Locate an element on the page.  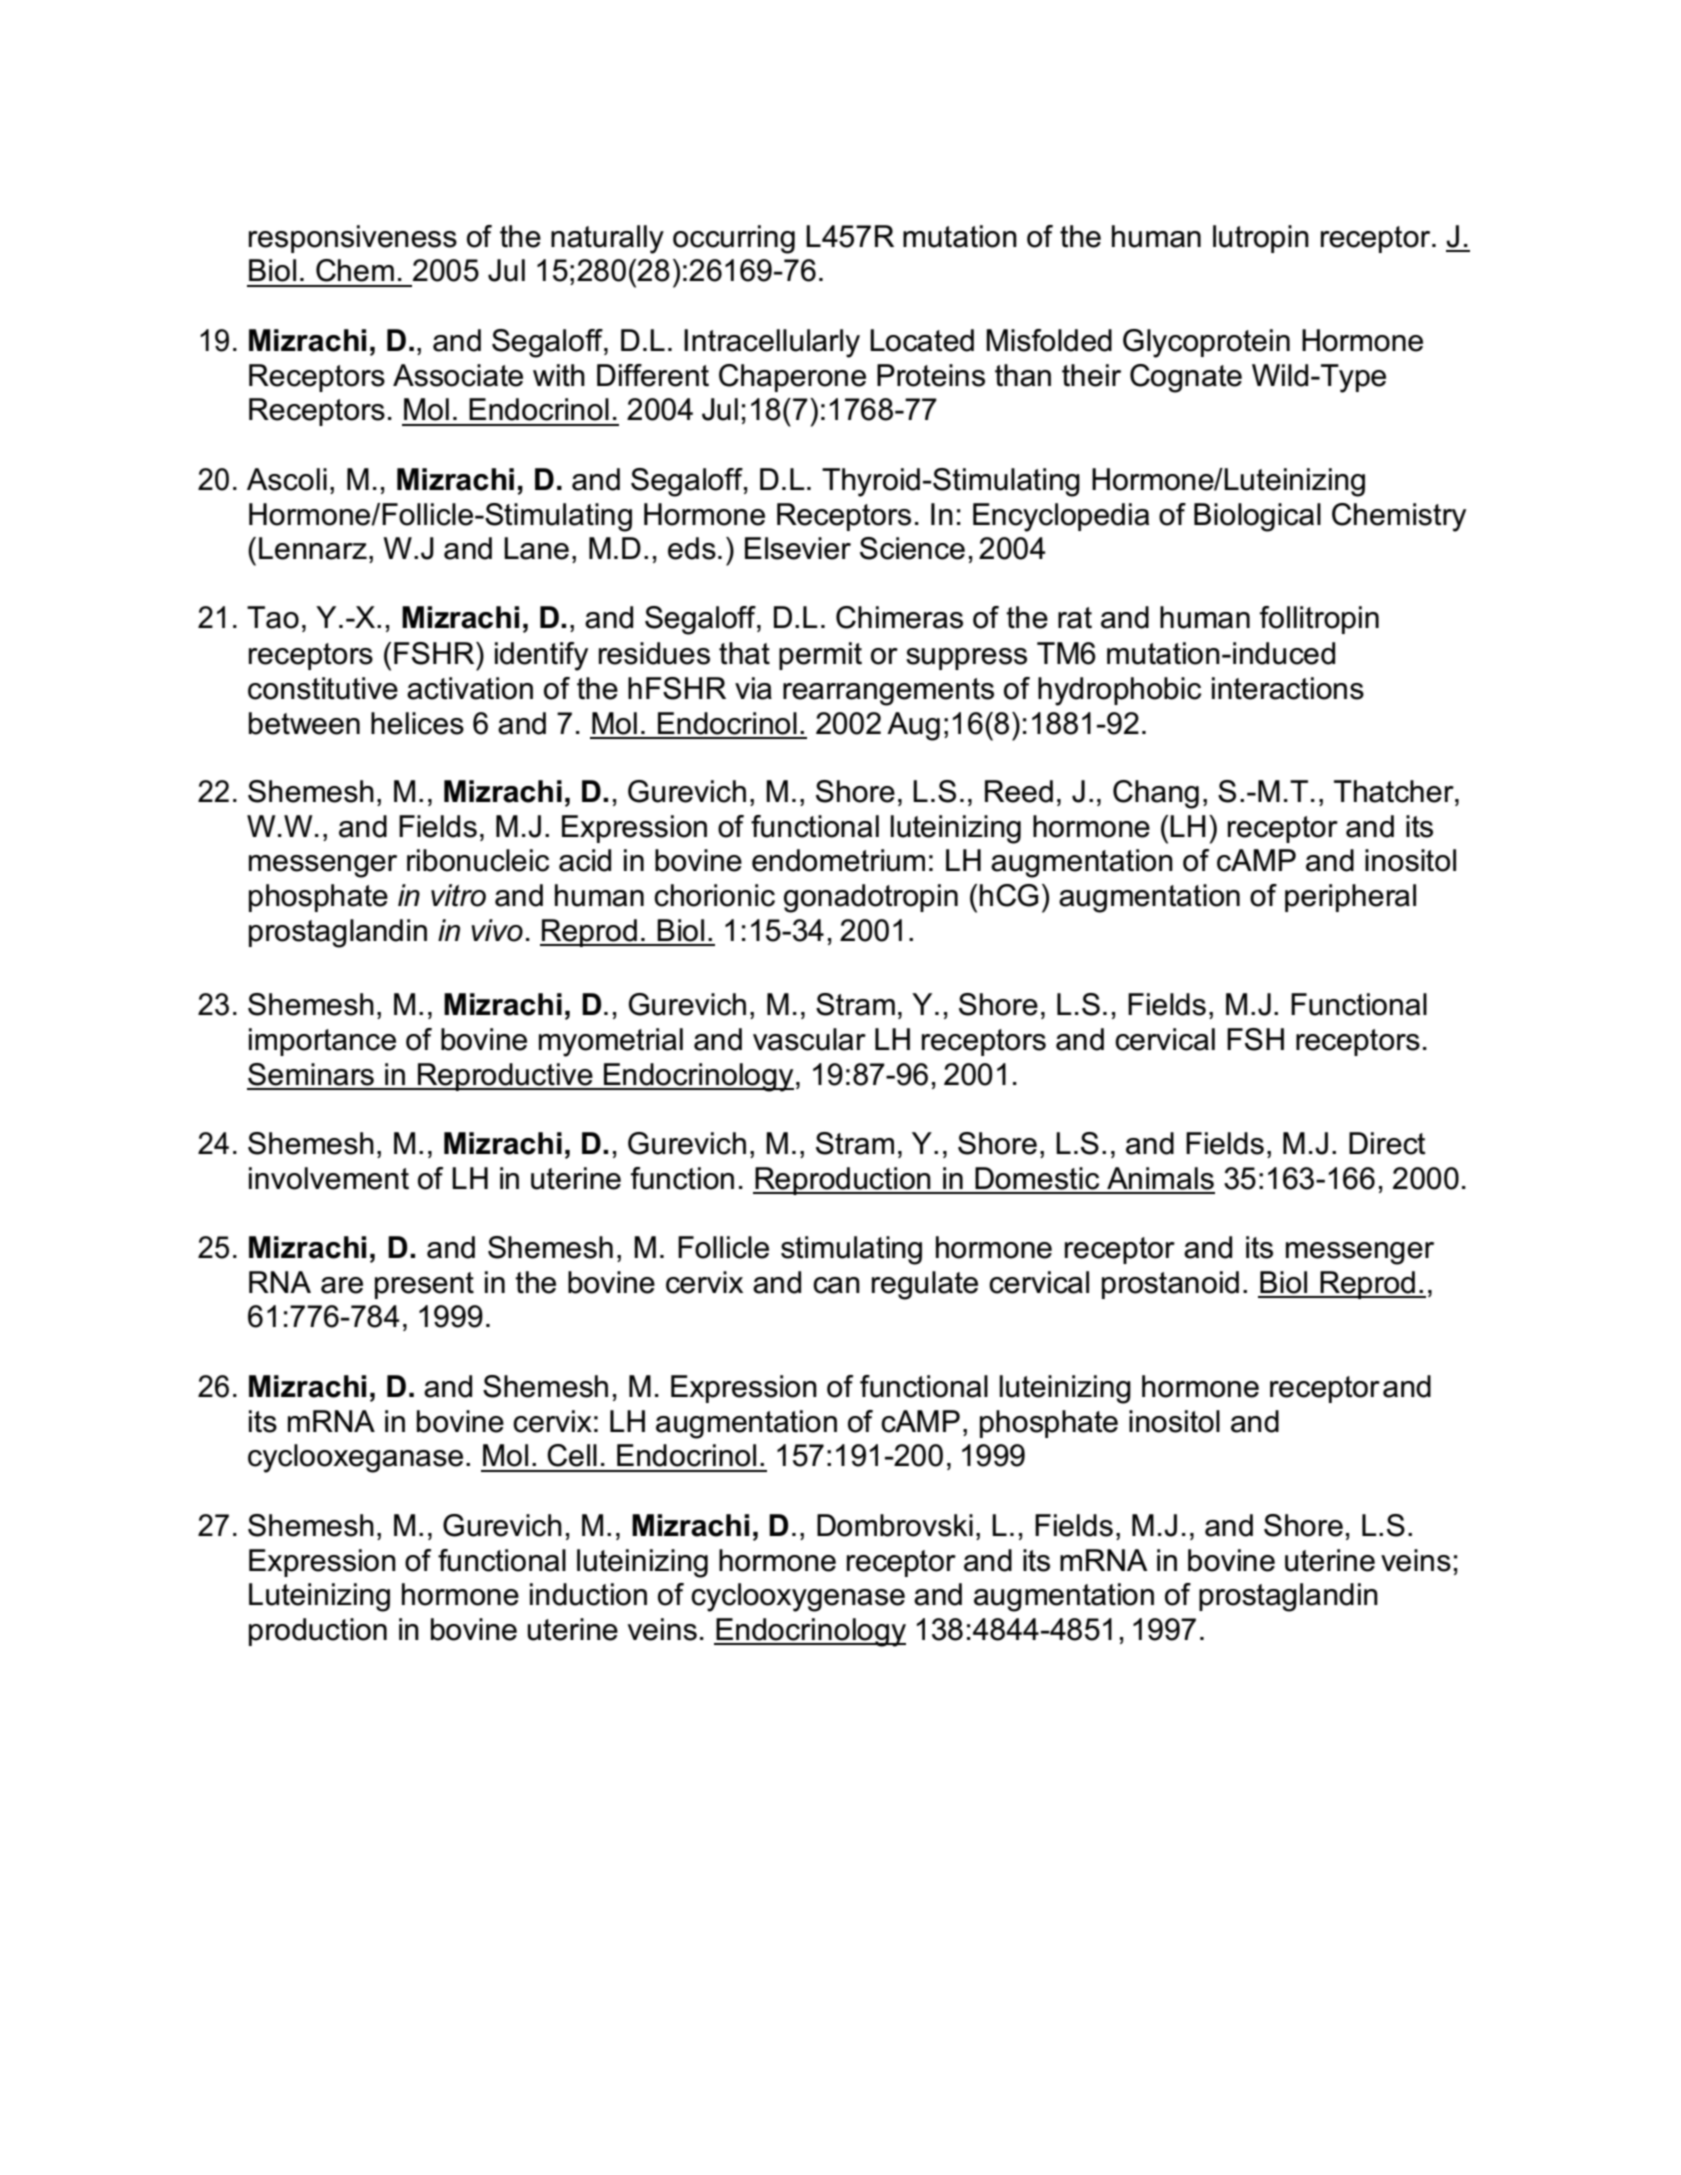
helices is located at coordinates (417, 723).
